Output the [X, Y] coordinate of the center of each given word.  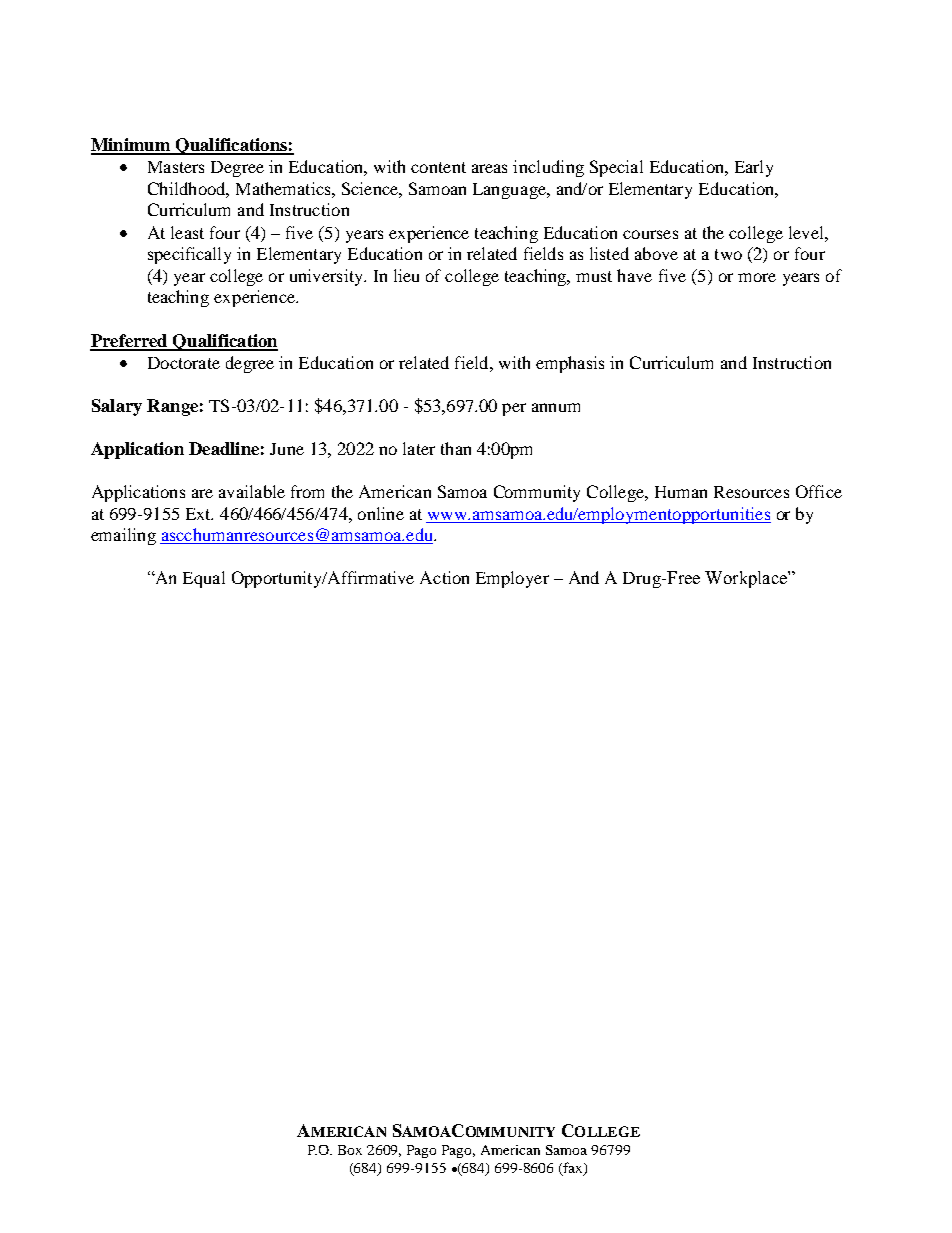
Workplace [747, 579]
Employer [512, 579]
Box [350, 1150]
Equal [204, 579]
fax [573, 1169]
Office [819, 491]
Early [754, 168]
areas [489, 168]
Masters [176, 167]
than [456, 448]
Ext [199, 514]
